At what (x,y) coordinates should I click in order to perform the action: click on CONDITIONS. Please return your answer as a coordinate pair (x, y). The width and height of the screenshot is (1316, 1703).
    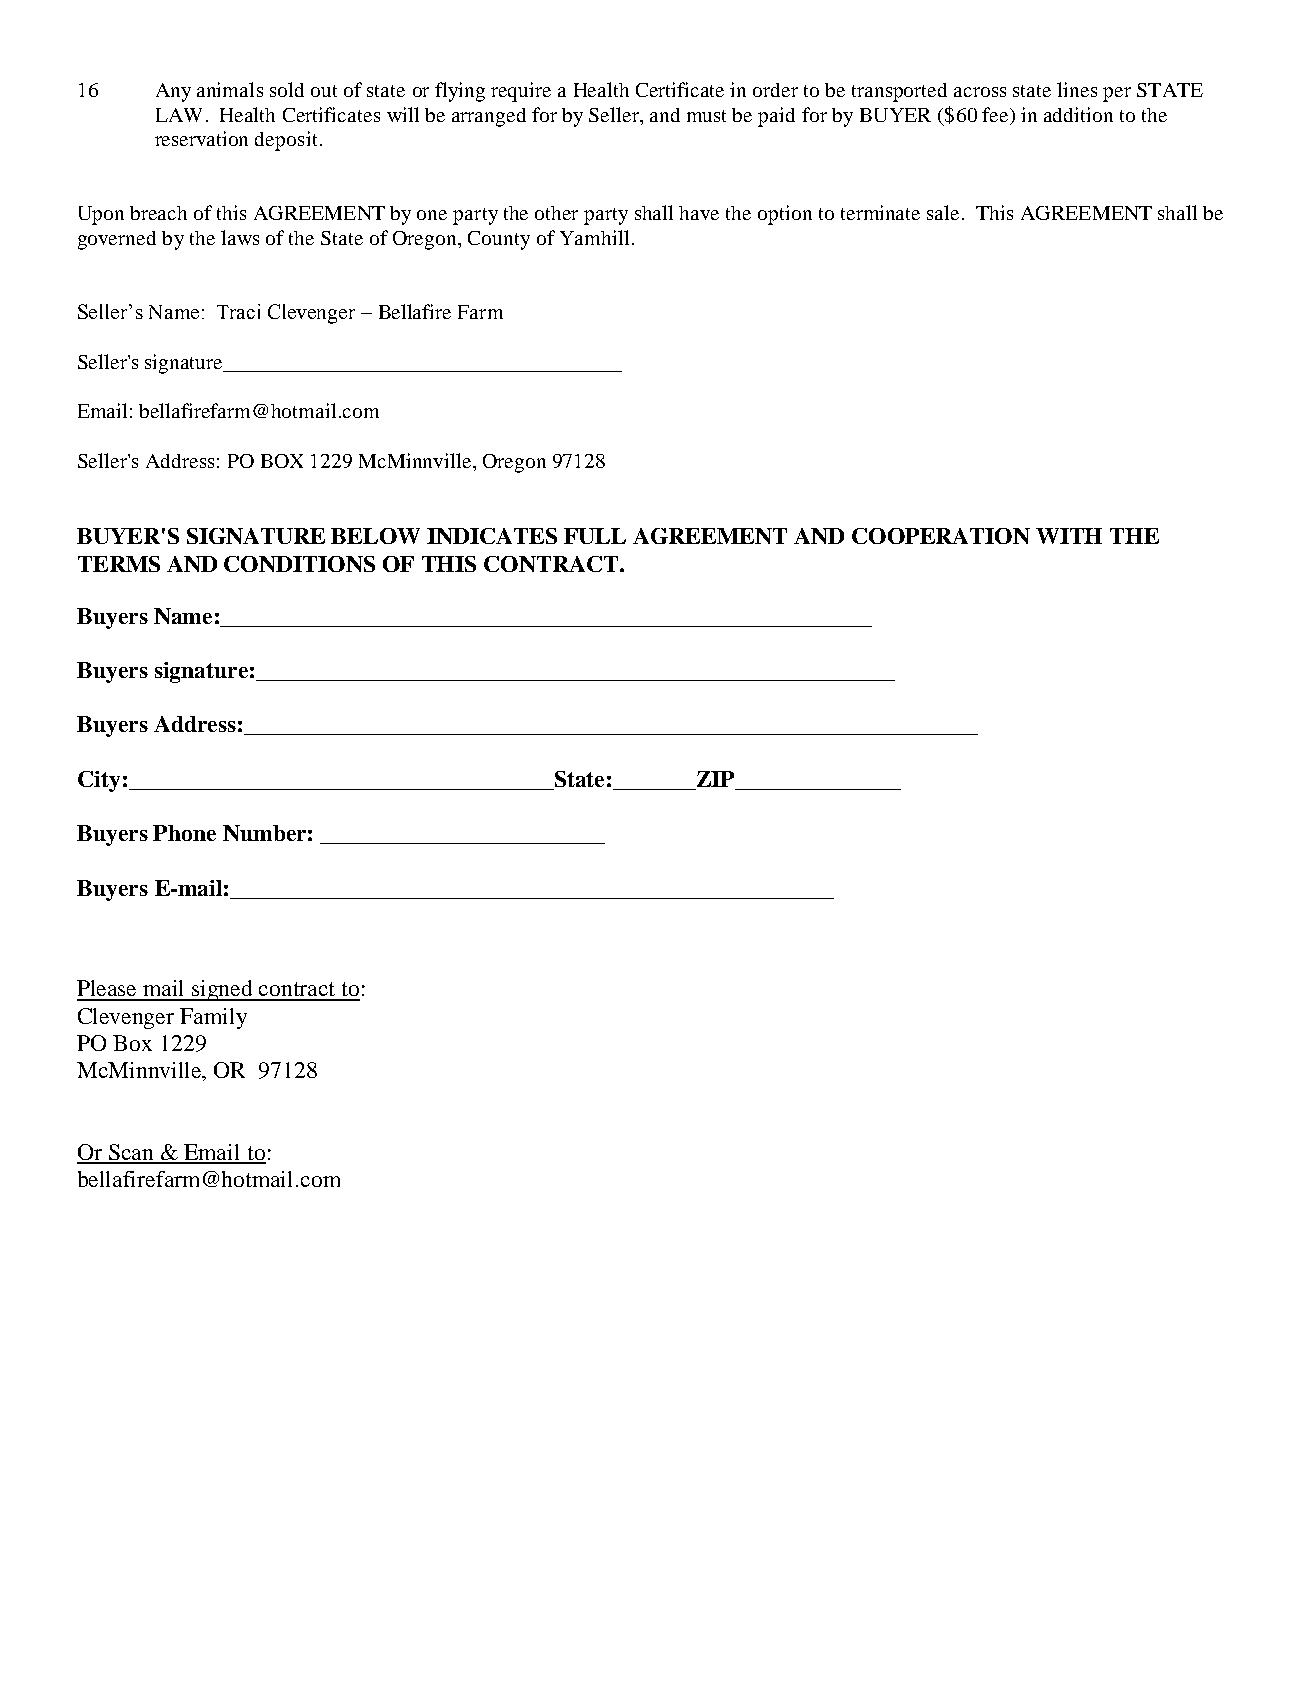
    Looking at the image, I should click on (299, 564).
